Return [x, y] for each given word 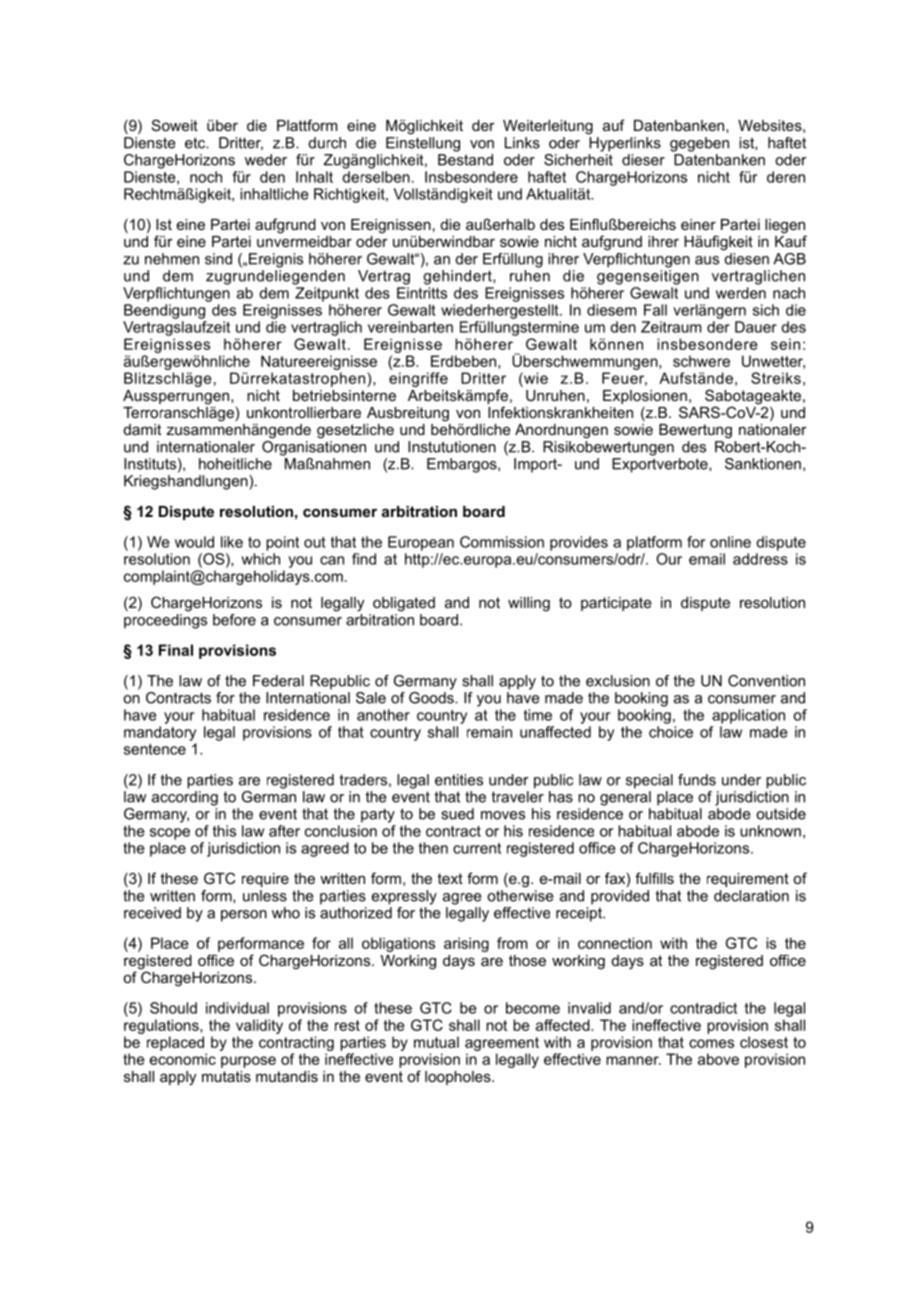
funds [697, 780]
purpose [248, 1062]
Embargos [463, 465]
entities [459, 780]
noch [206, 177]
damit [142, 429]
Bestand [465, 160]
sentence [155, 749]
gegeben [699, 144]
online [730, 542]
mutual [436, 1042]
